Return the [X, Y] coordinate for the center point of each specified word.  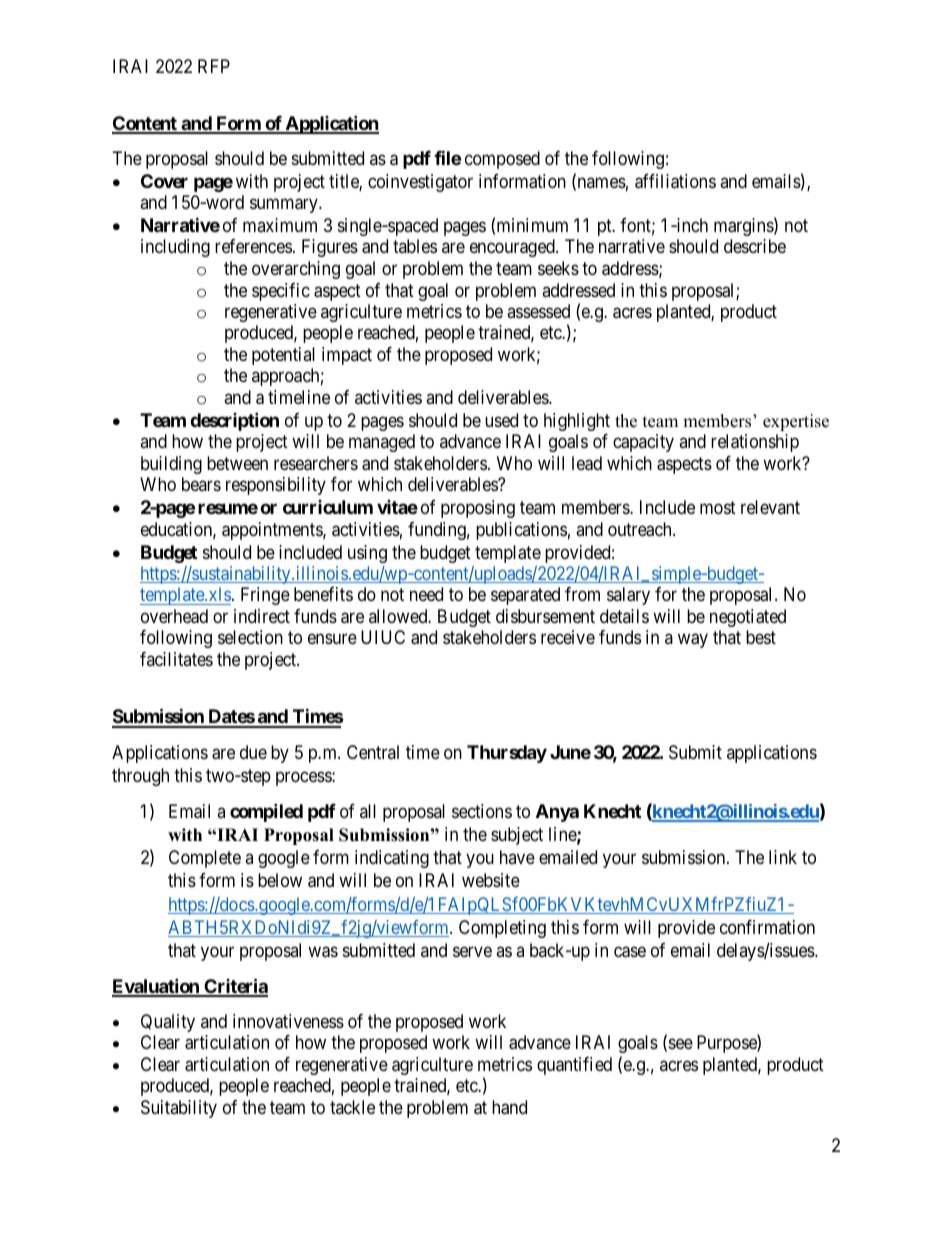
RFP [214, 66]
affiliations [675, 181]
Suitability [179, 1109]
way [693, 641]
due [253, 752]
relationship [755, 443]
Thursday [507, 754]
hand [509, 1107]
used [501, 420]
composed [502, 160]
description [234, 421]
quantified [574, 1066]
